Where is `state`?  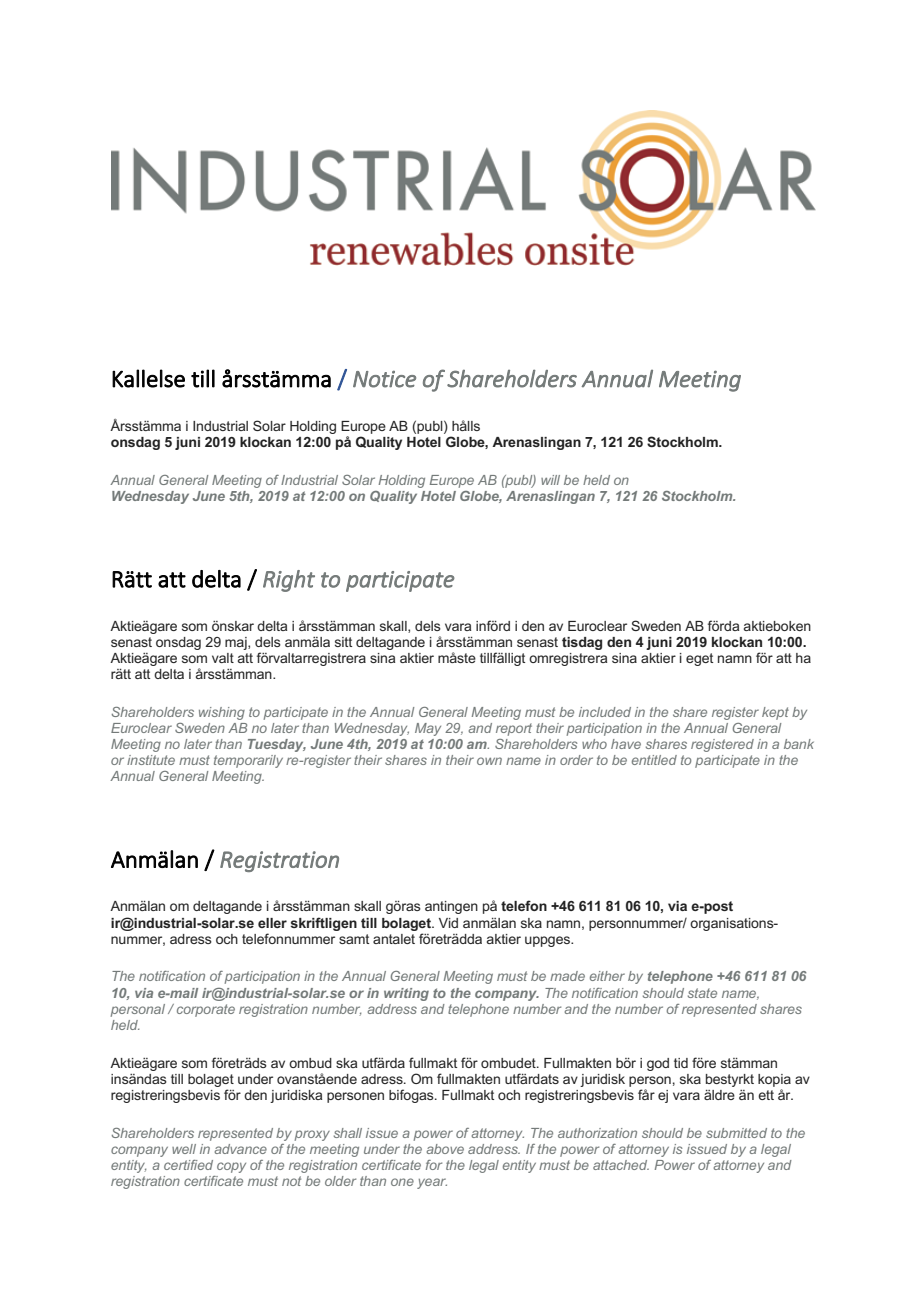 state is located at coordinates (702, 993).
